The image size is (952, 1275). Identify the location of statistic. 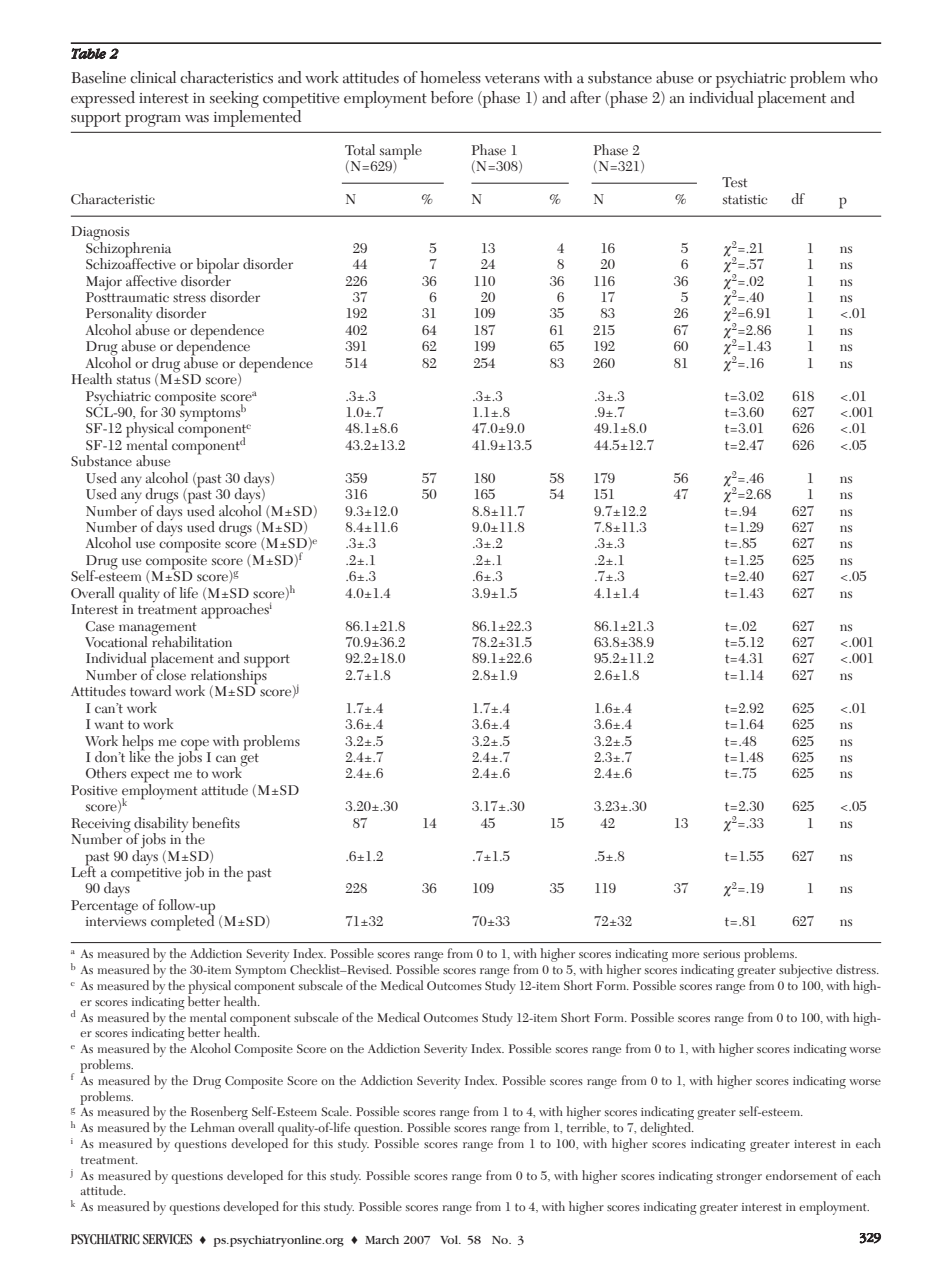
(745, 199).
